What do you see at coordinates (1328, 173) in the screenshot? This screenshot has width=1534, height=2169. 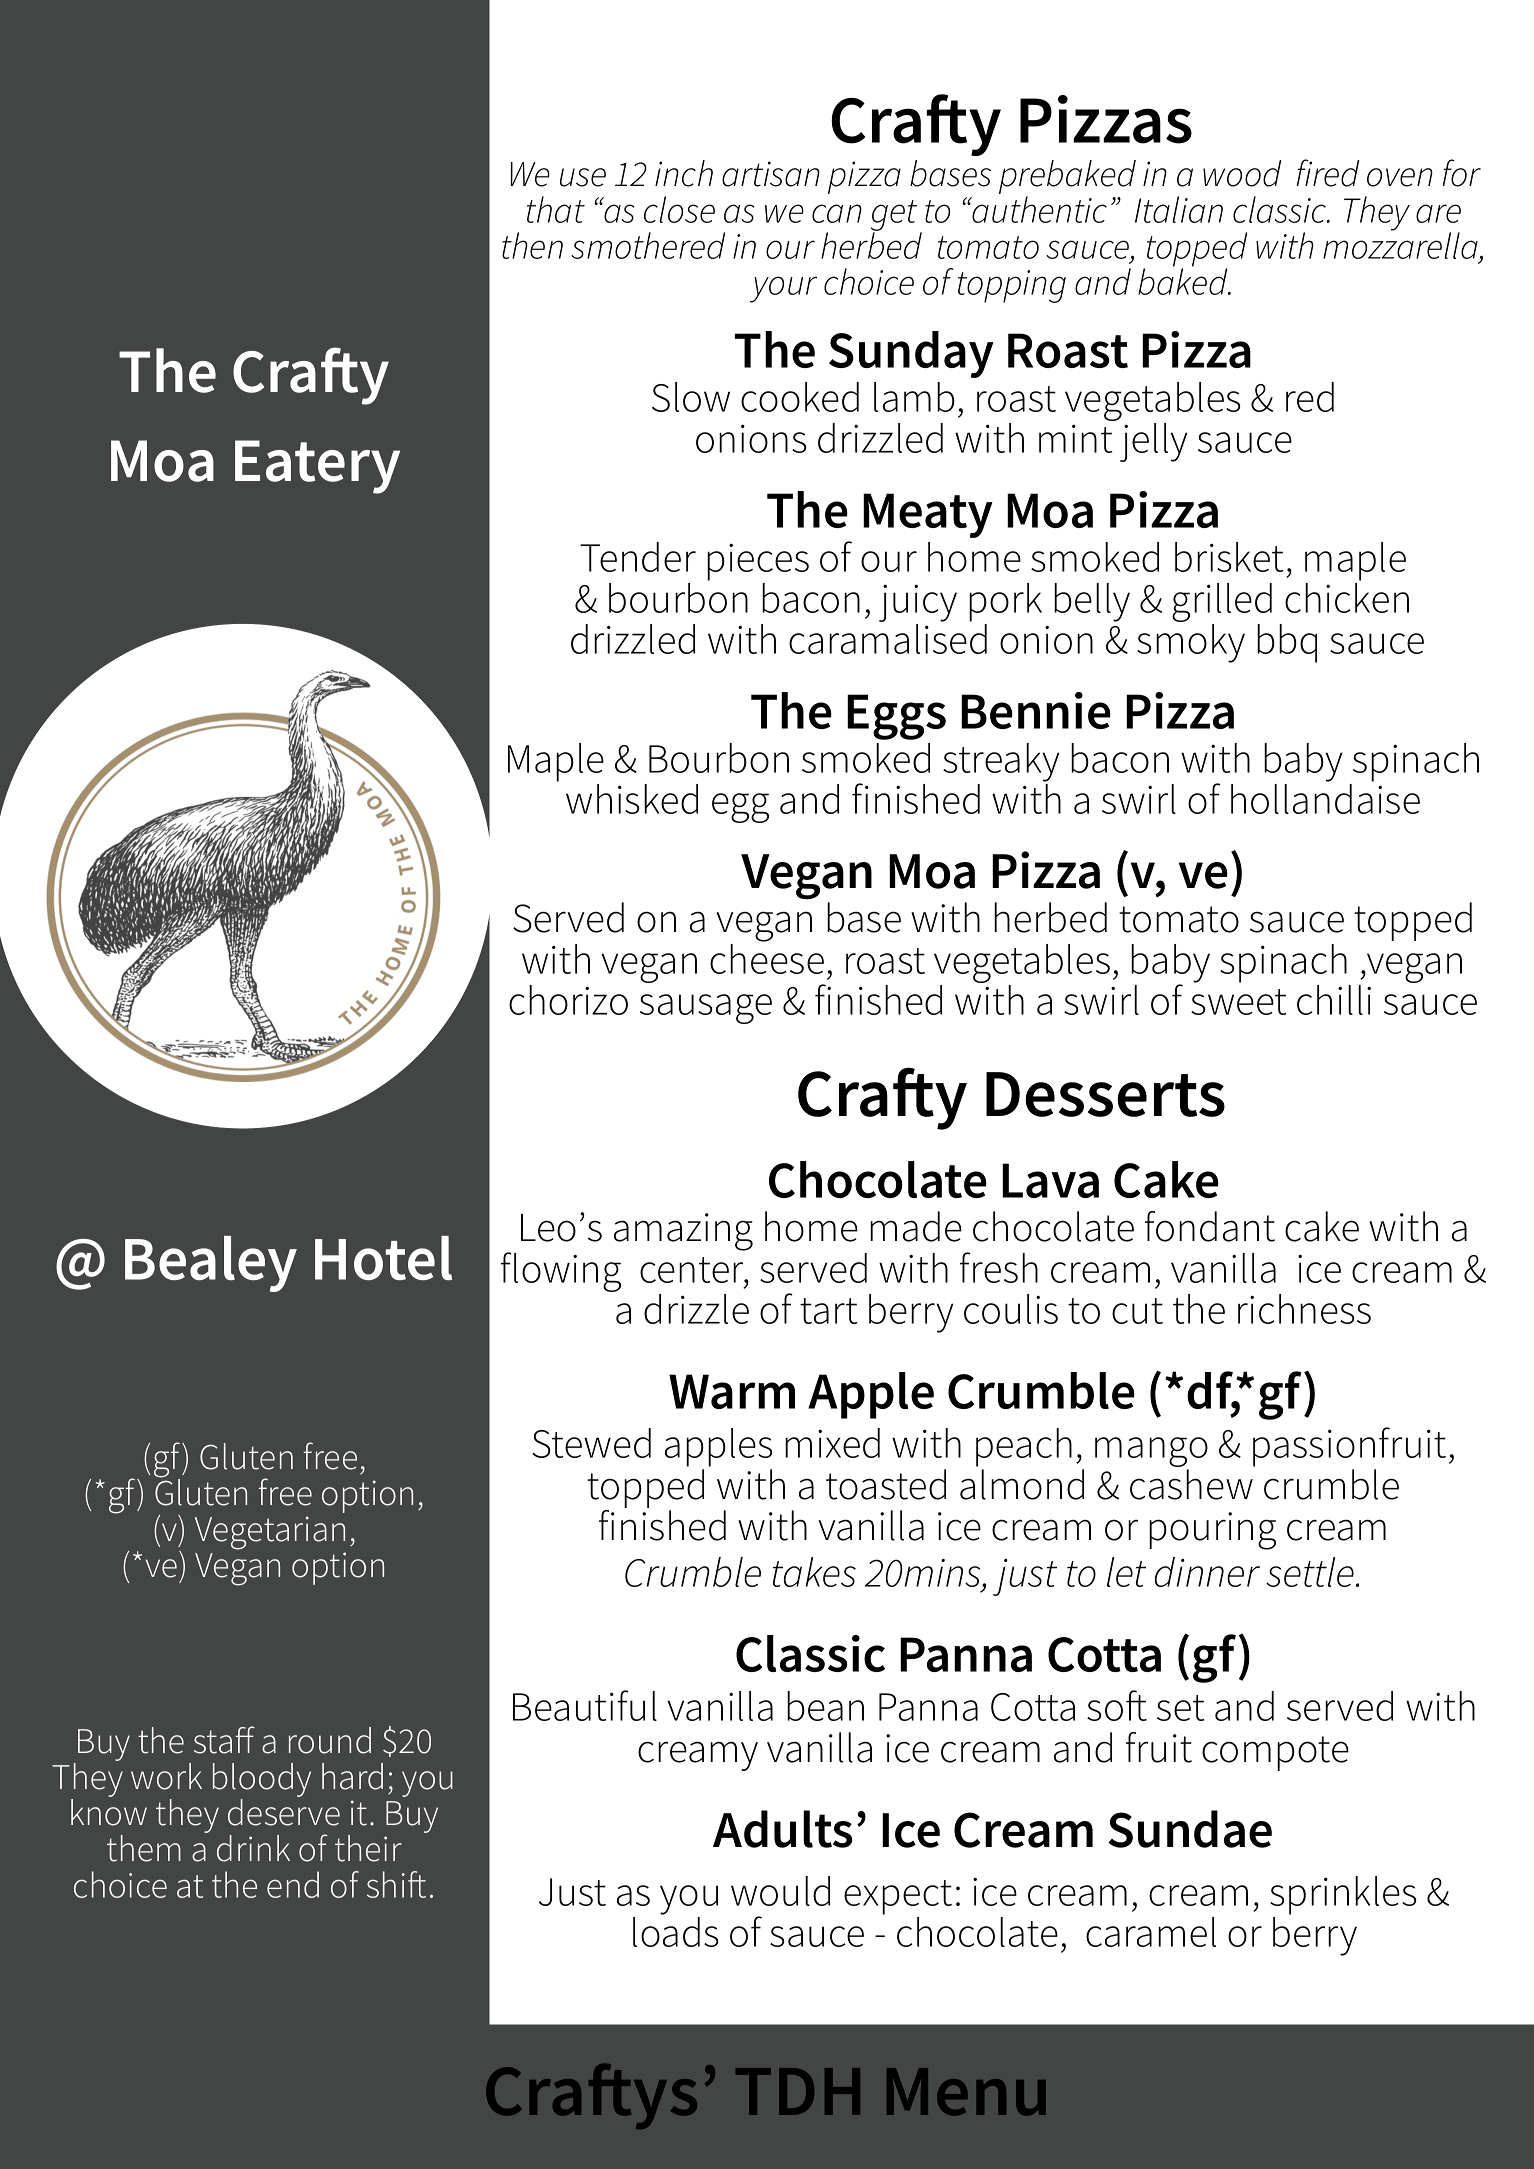 I see `fired` at bounding box center [1328, 173].
